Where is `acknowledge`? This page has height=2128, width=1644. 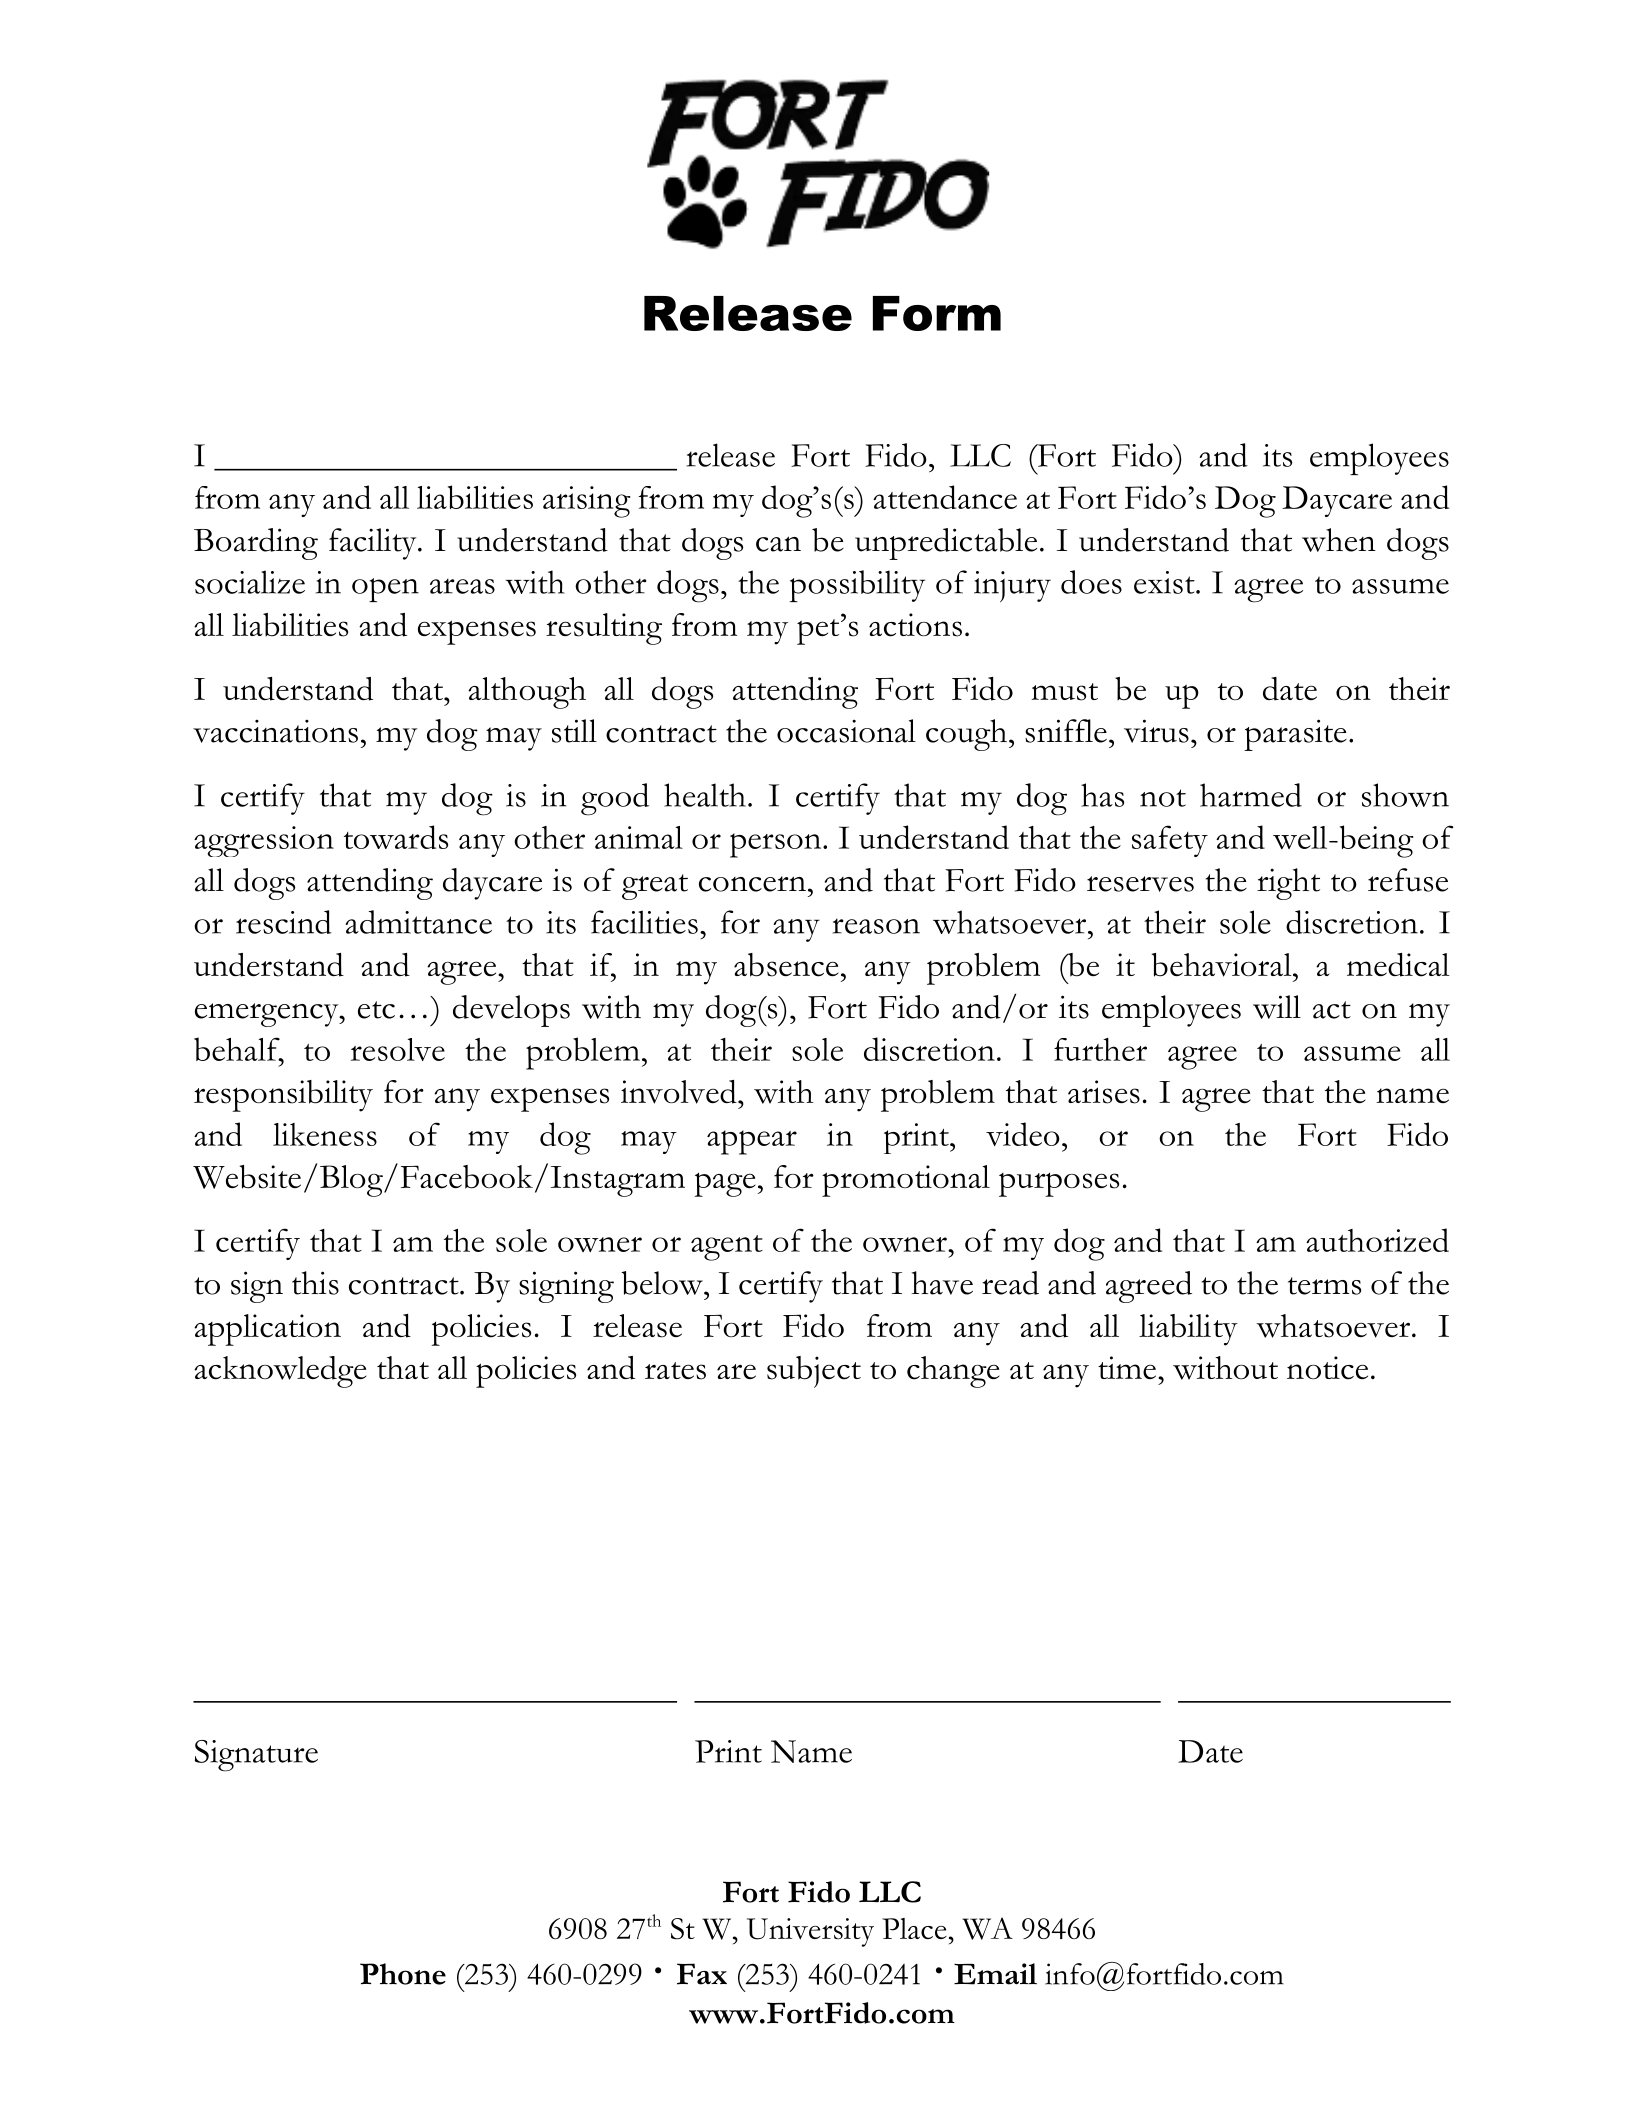
acknowledge is located at coordinates (280, 1372).
